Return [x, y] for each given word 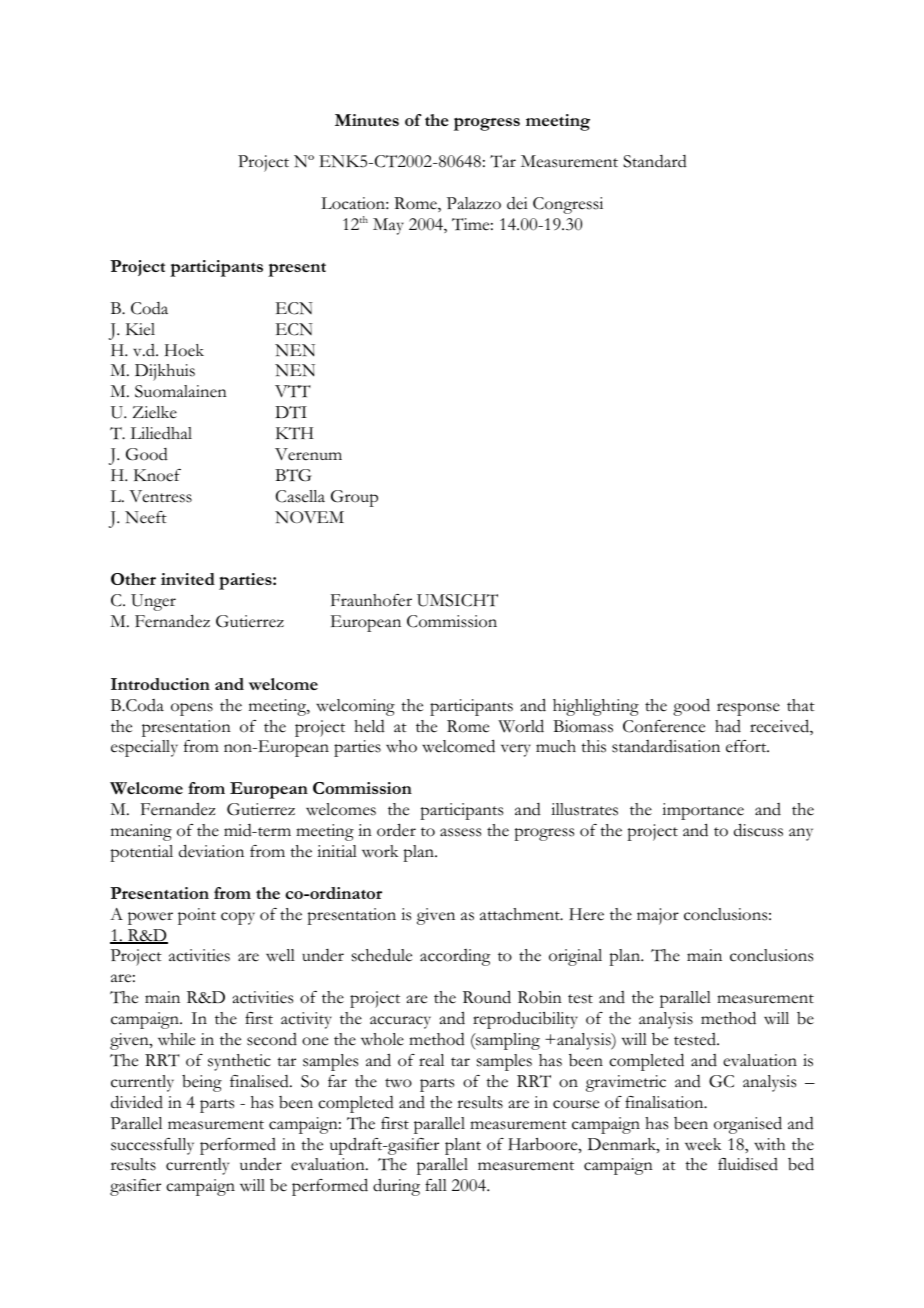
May [388, 226]
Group [354, 498]
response [748, 709]
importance [703, 811]
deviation [211, 851]
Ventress [160, 496]
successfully [152, 1146]
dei [517, 203]
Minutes [367, 120]
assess [460, 832]
